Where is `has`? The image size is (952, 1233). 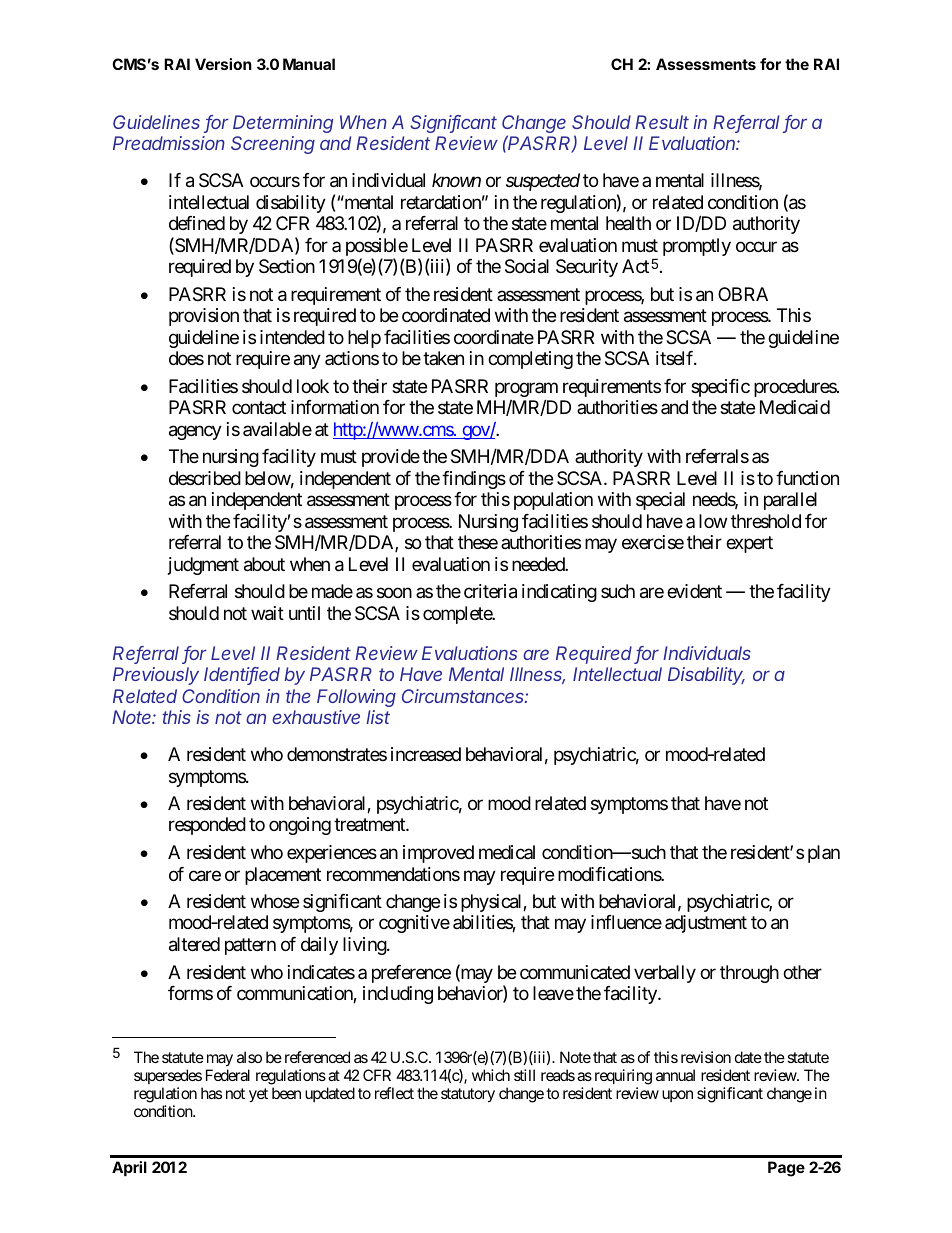 has is located at coordinates (211, 1093).
